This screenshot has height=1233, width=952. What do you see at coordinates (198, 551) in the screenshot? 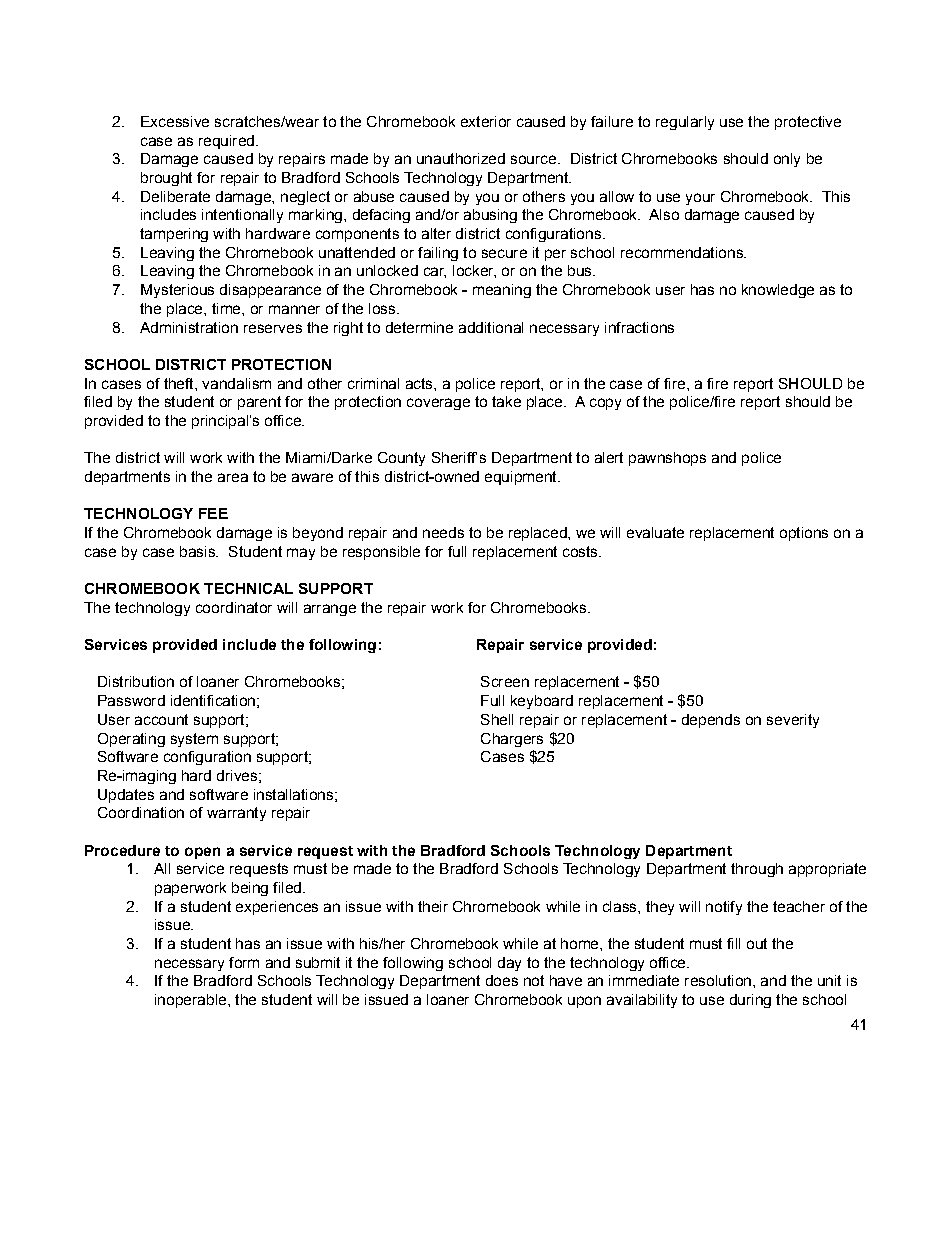
I see `basis` at bounding box center [198, 551].
